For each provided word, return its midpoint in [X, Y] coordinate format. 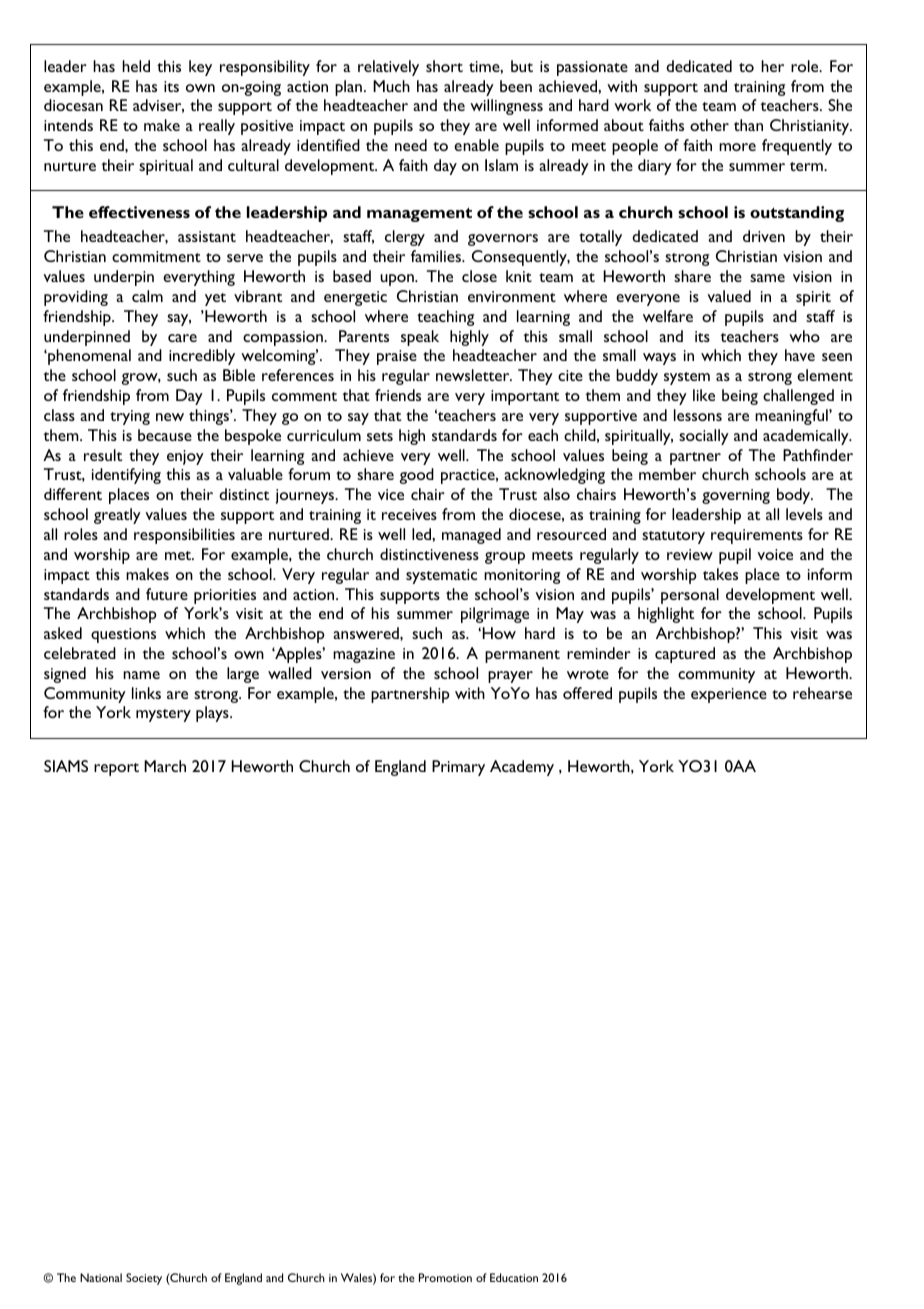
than [748, 125]
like [704, 395]
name [141, 675]
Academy [522, 768]
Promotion [445, 1277]
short [444, 66]
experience [729, 695]
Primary [458, 768]
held [136, 66]
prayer [510, 677]
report [116, 769]
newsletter [474, 375]
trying [130, 417]
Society [144, 1279]
